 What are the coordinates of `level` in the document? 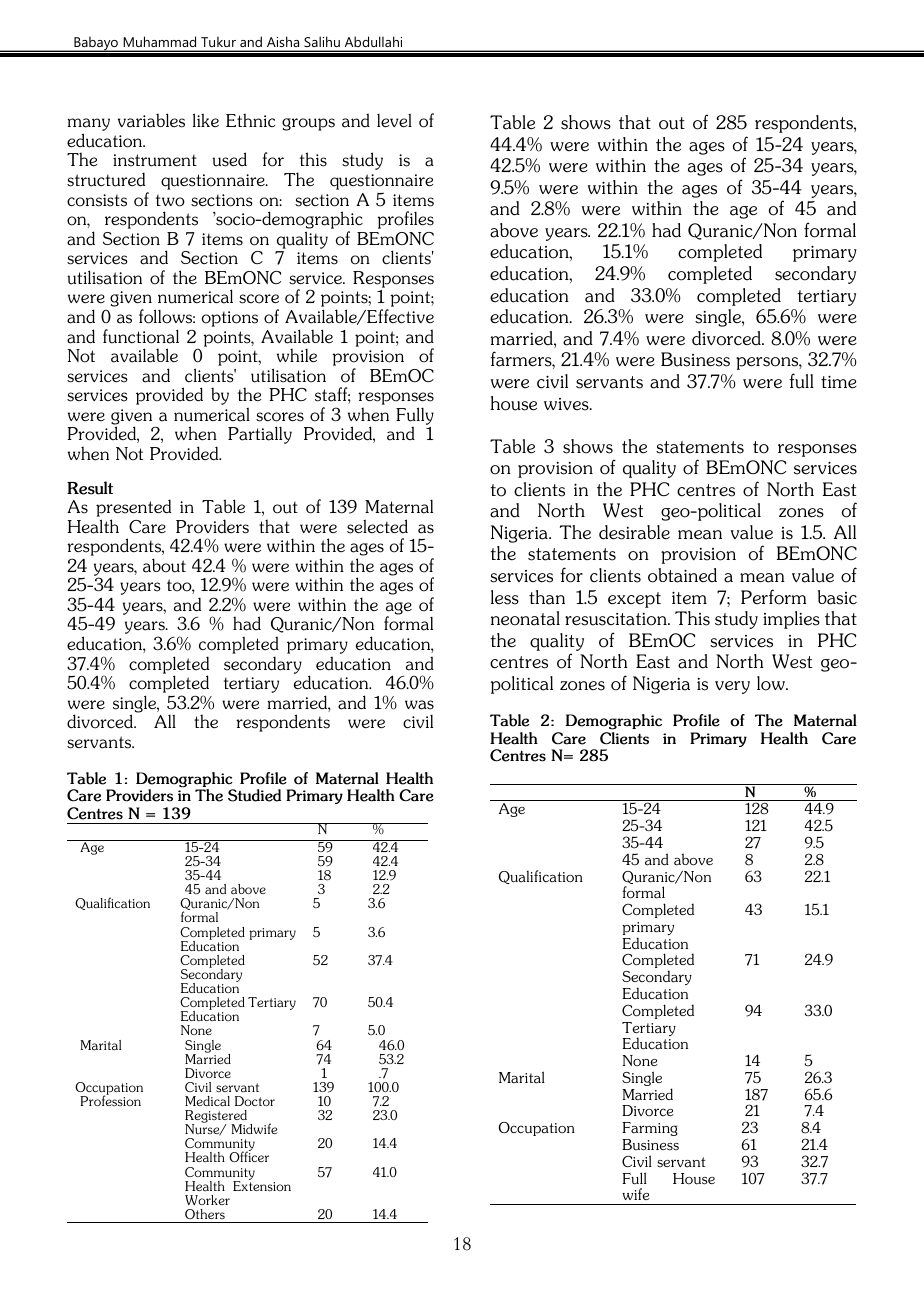 It's located at (394, 121).
